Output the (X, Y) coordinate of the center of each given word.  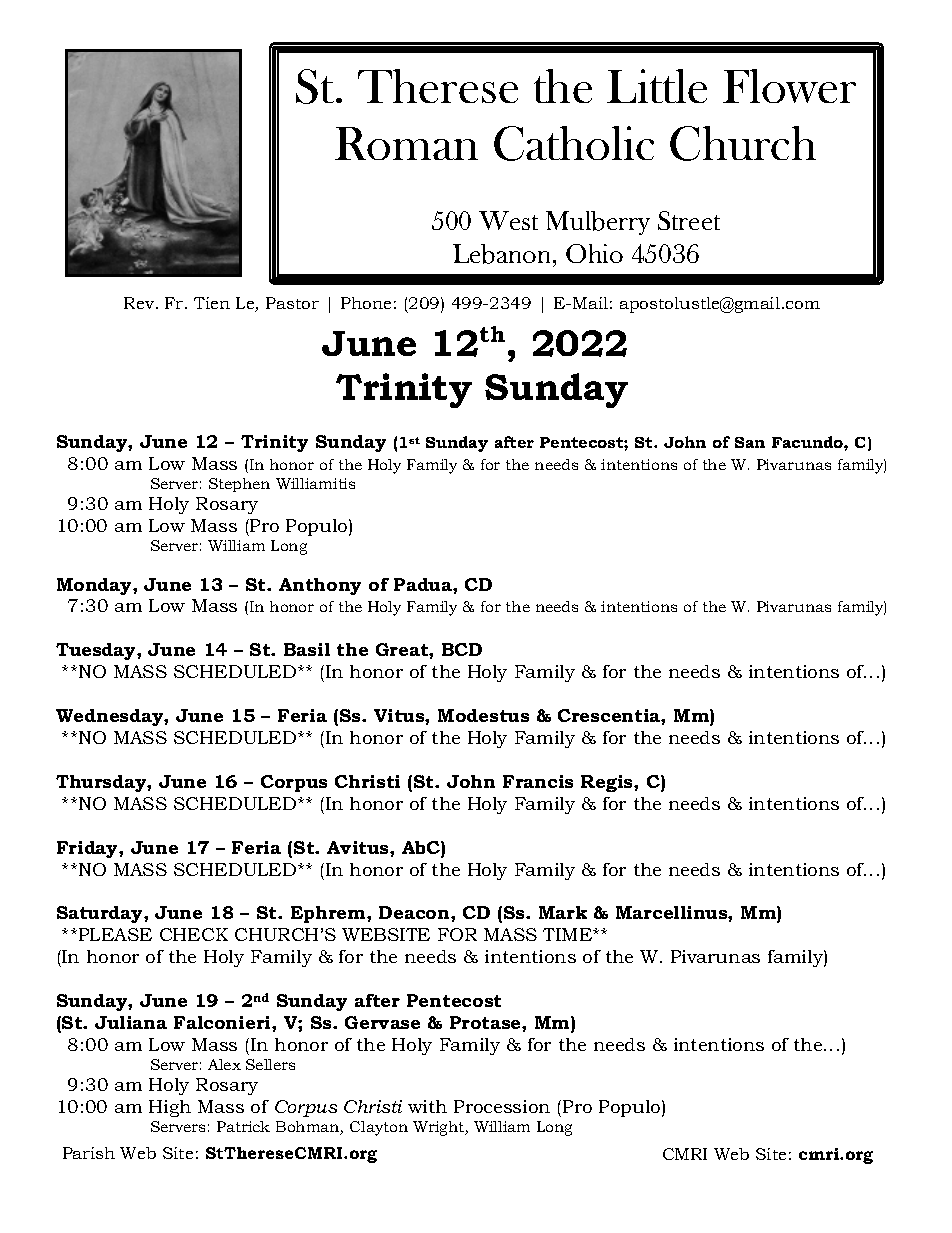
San (750, 442)
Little (657, 86)
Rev (140, 303)
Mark (563, 912)
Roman (406, 143)
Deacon (415, 912)
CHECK (194, 934)
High (170, 1108)
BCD (462, 649)
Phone (366, 303)
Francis (538, 781)
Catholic (574, 143)
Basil (307, 649)
